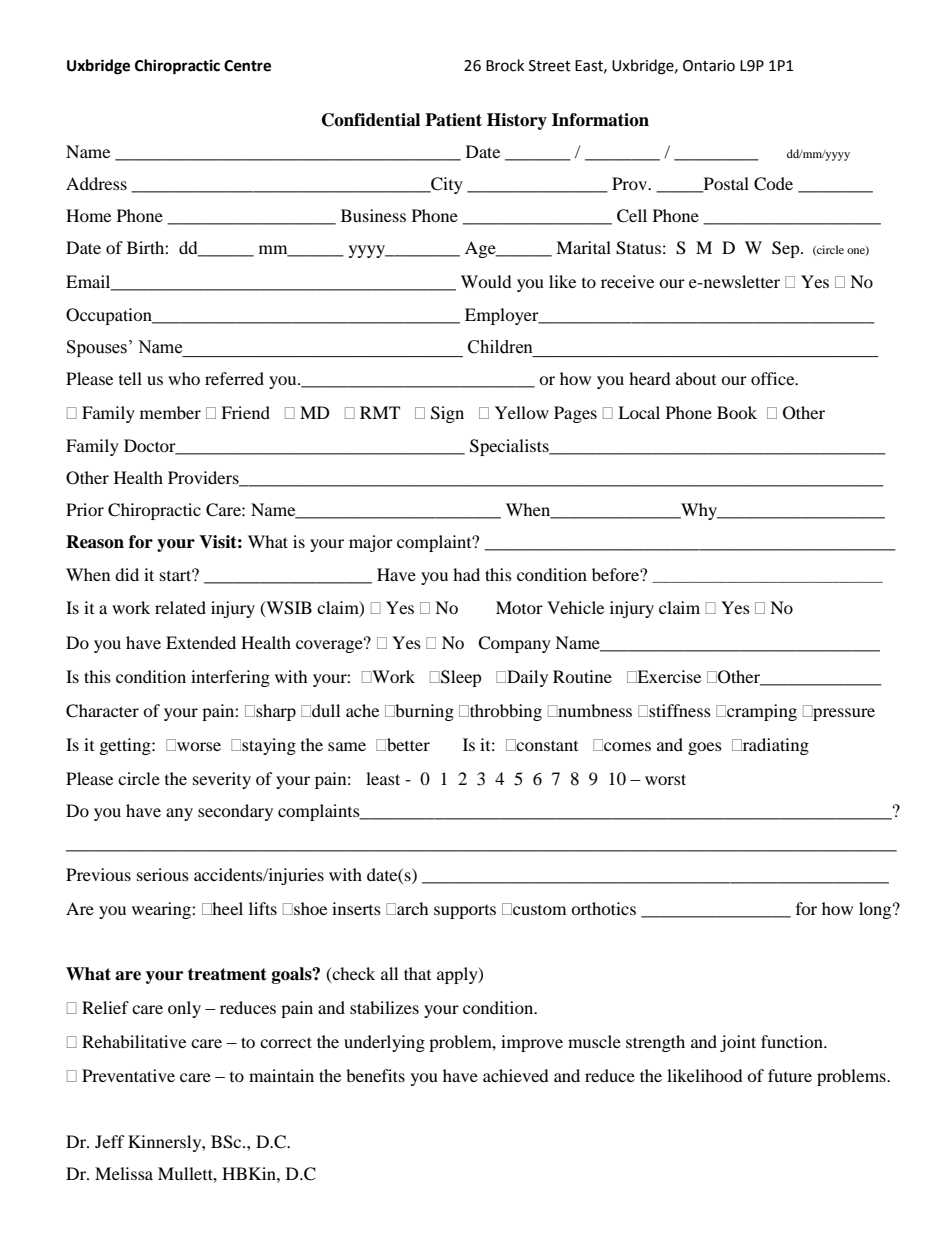 The width and height of the screenshot is (952, 1233). Describe the element at coordinates (603, 908) in the screenshot. I see `orthotics` at that location.
